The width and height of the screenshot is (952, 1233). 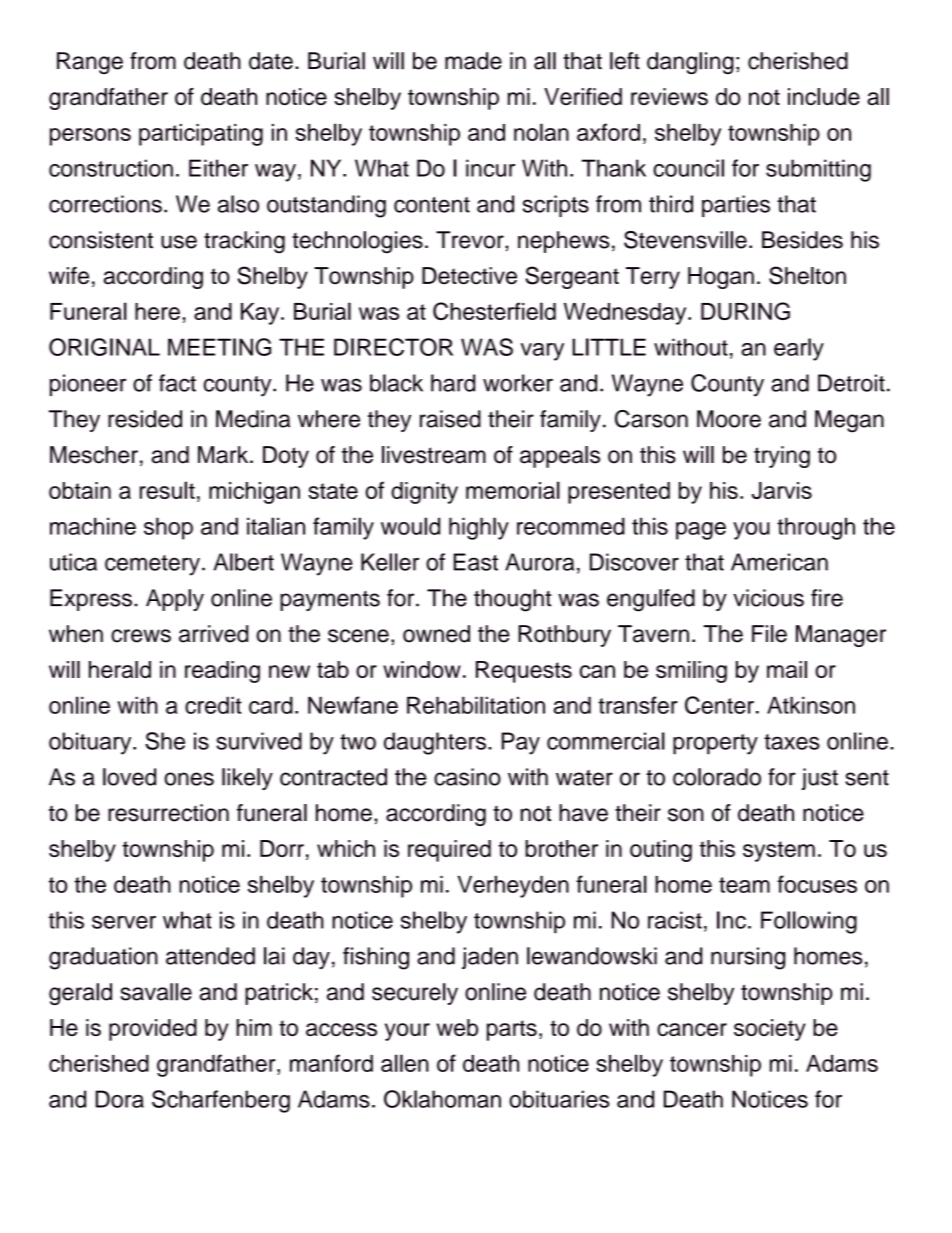 I want to click on resurrection, so click(x=168, y=813).
